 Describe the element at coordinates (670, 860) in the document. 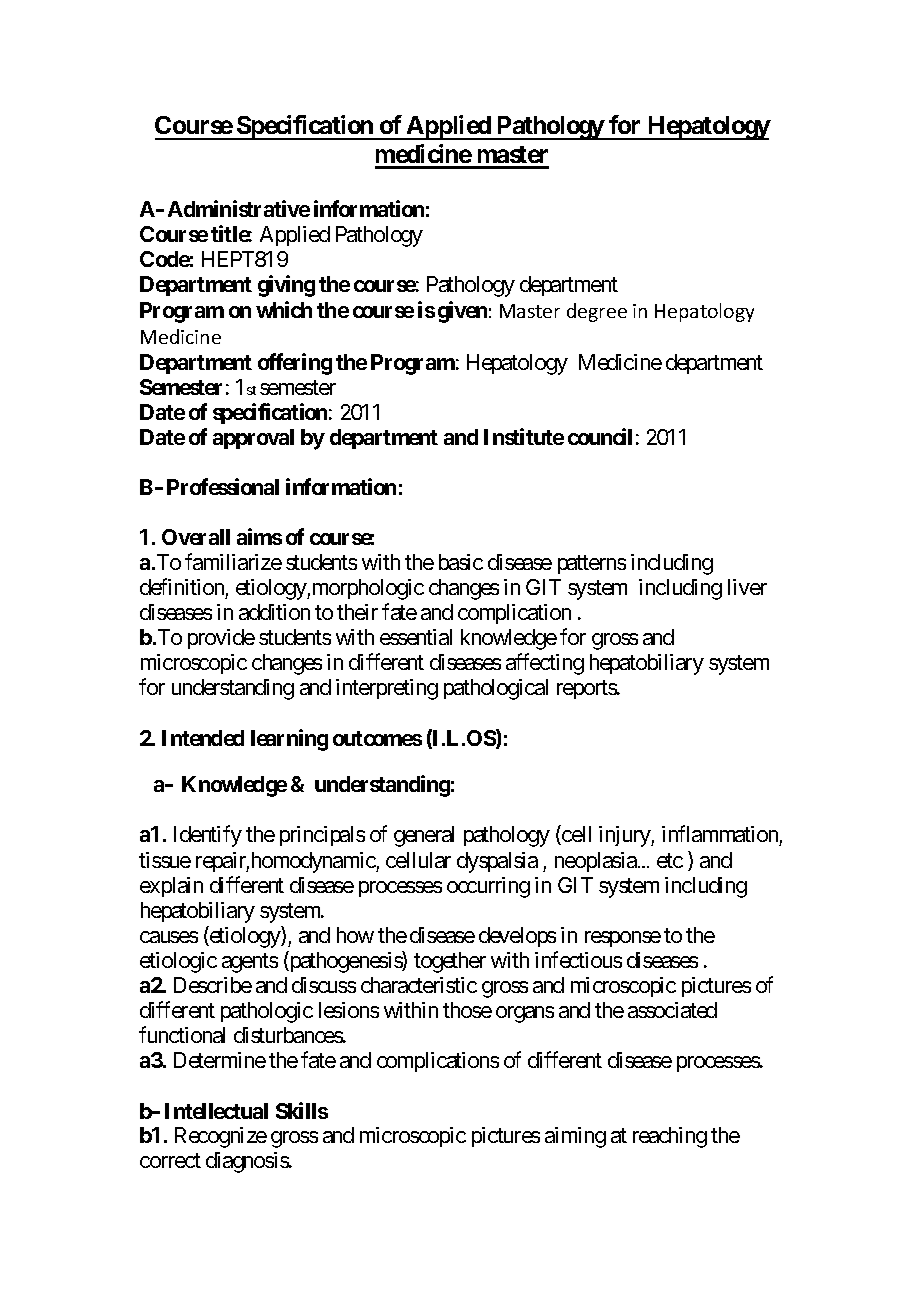

I see `etc` at that location.
